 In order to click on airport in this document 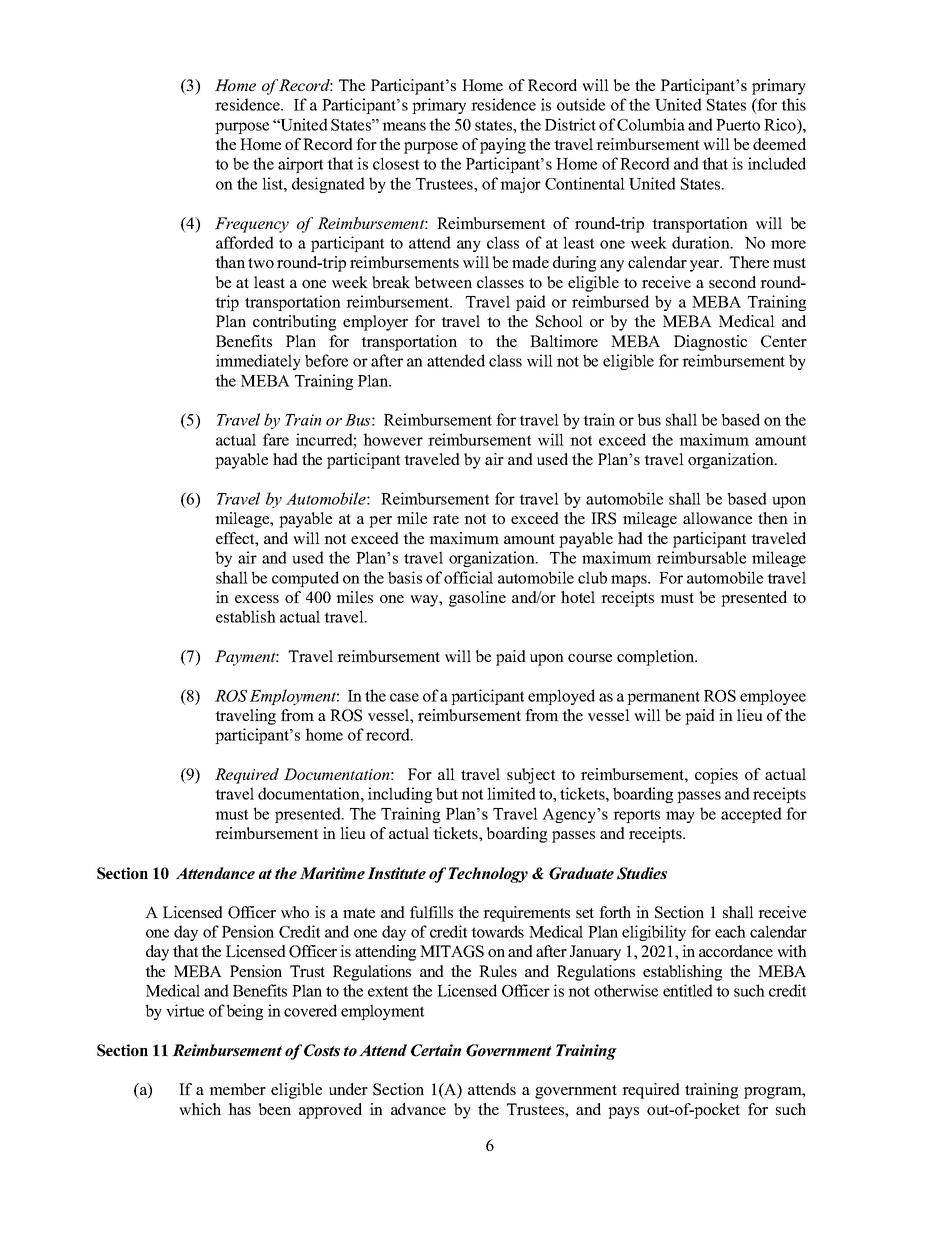, I will do `click(300, 165)`.
